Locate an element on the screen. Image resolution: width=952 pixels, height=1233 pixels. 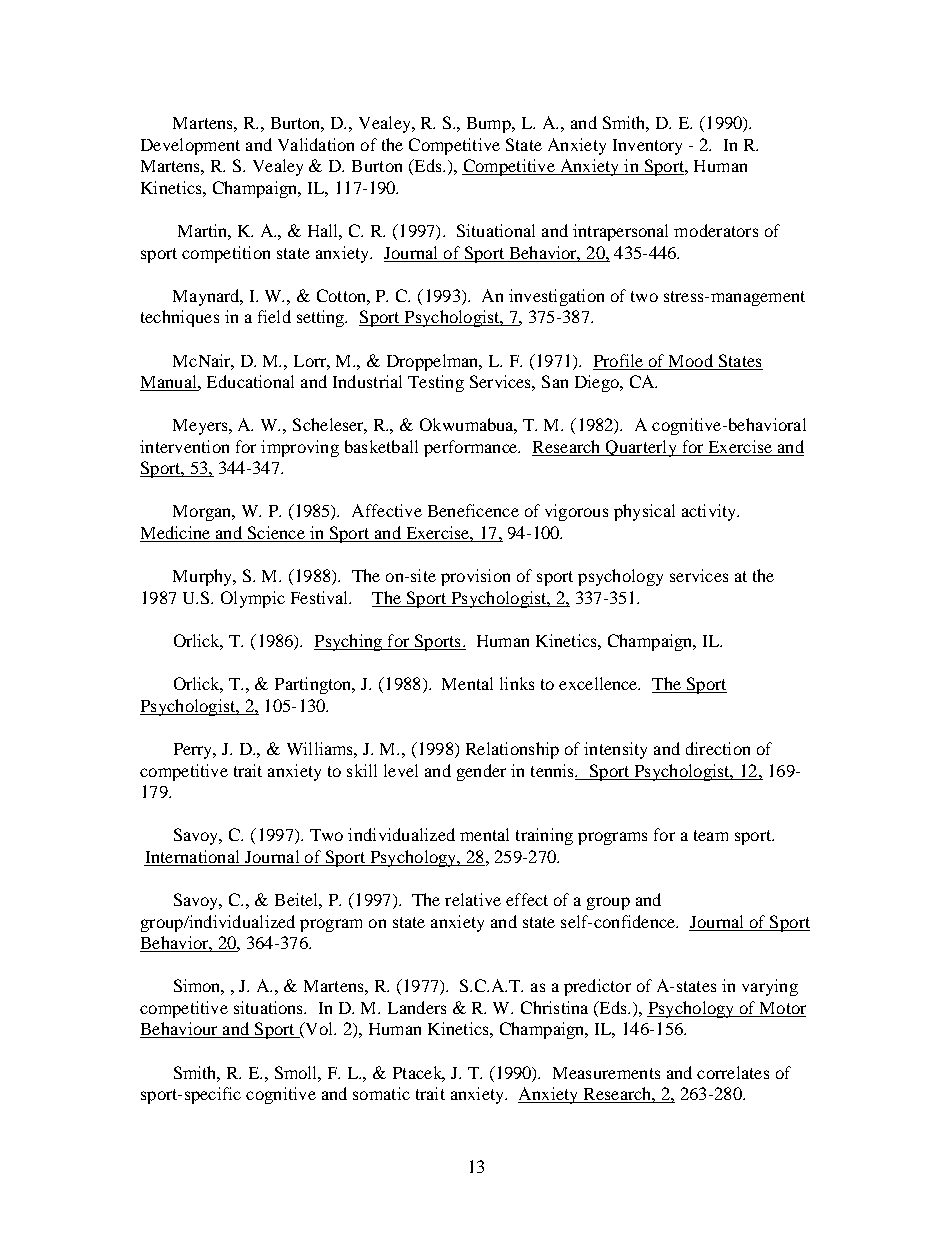
Landers is located at coordinates (417, 1007).
